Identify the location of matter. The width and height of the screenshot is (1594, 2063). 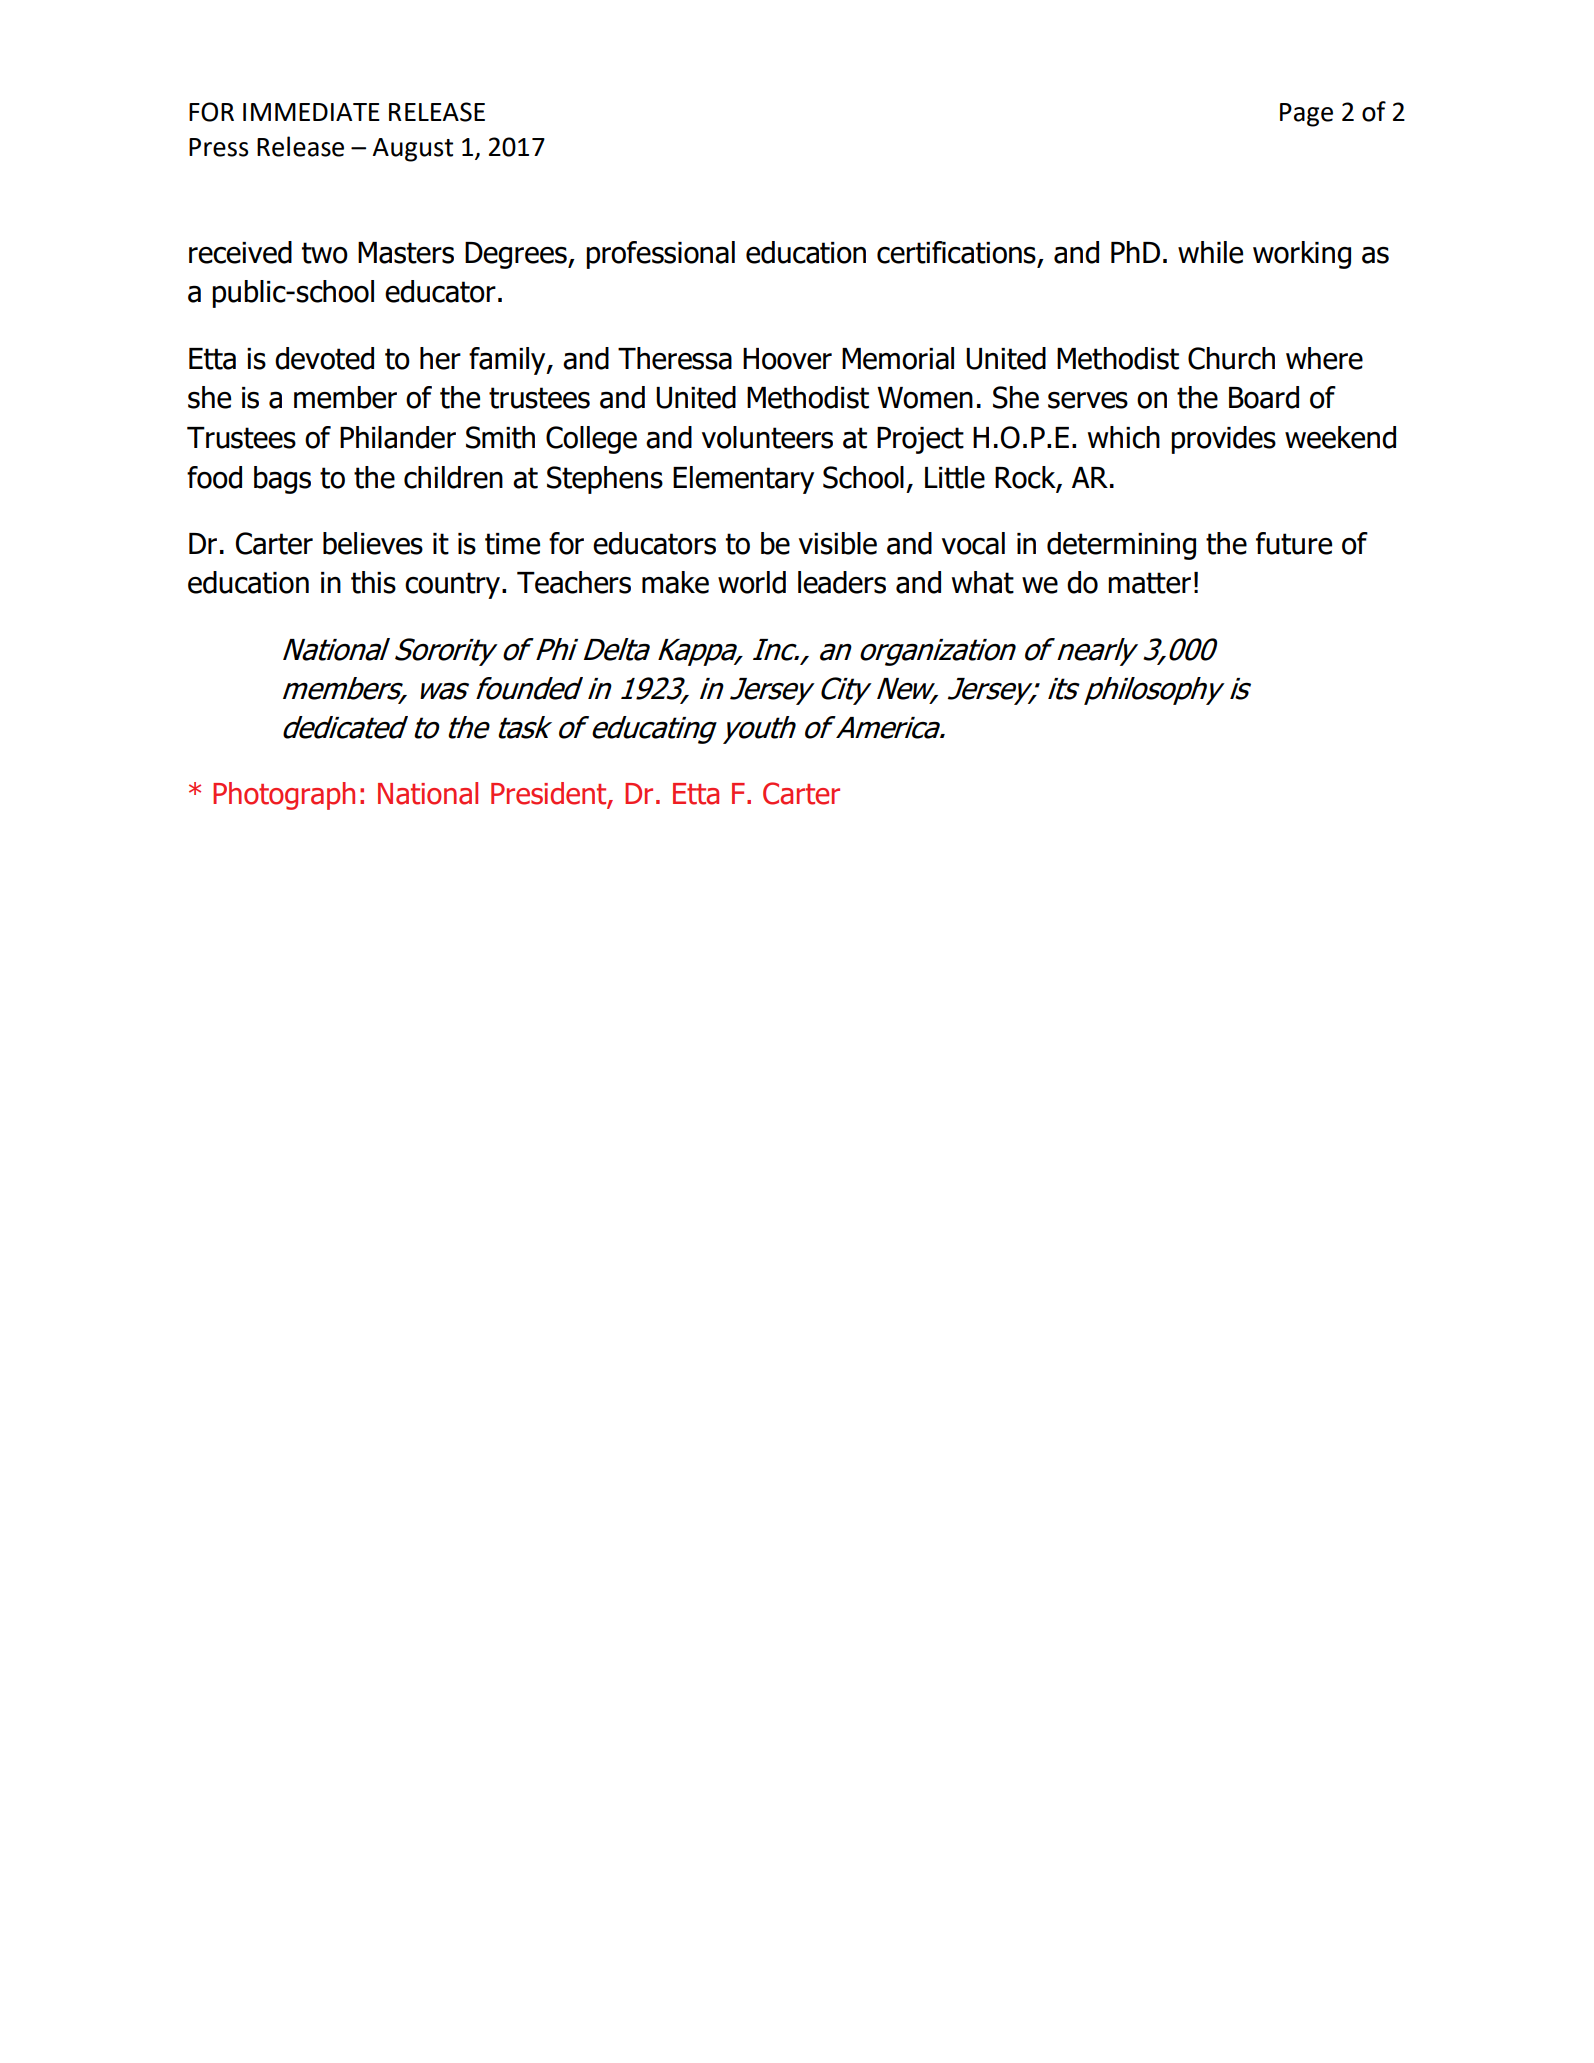
(1149, 583).
